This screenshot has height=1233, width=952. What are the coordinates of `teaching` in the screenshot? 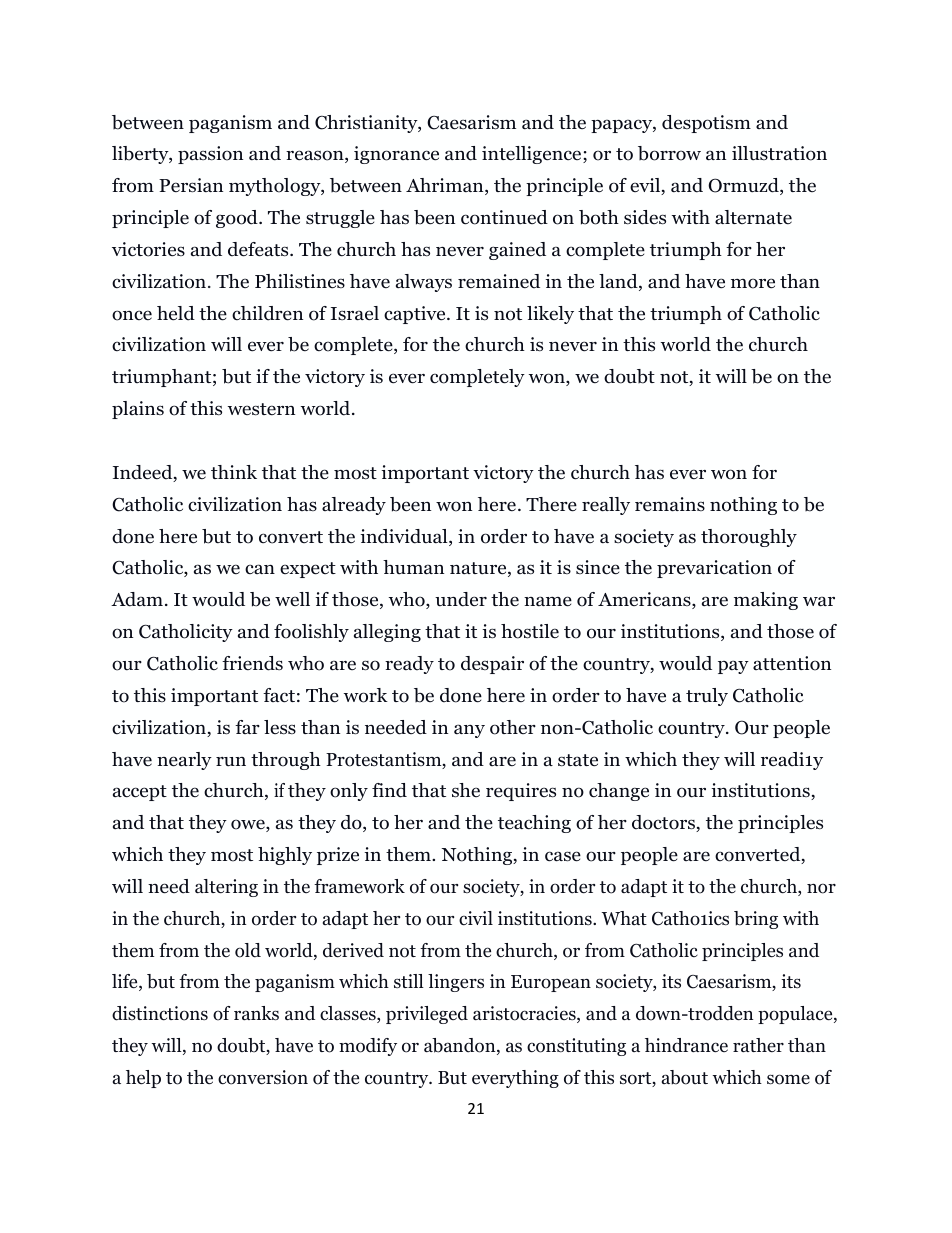 It's located at (534, 824).
